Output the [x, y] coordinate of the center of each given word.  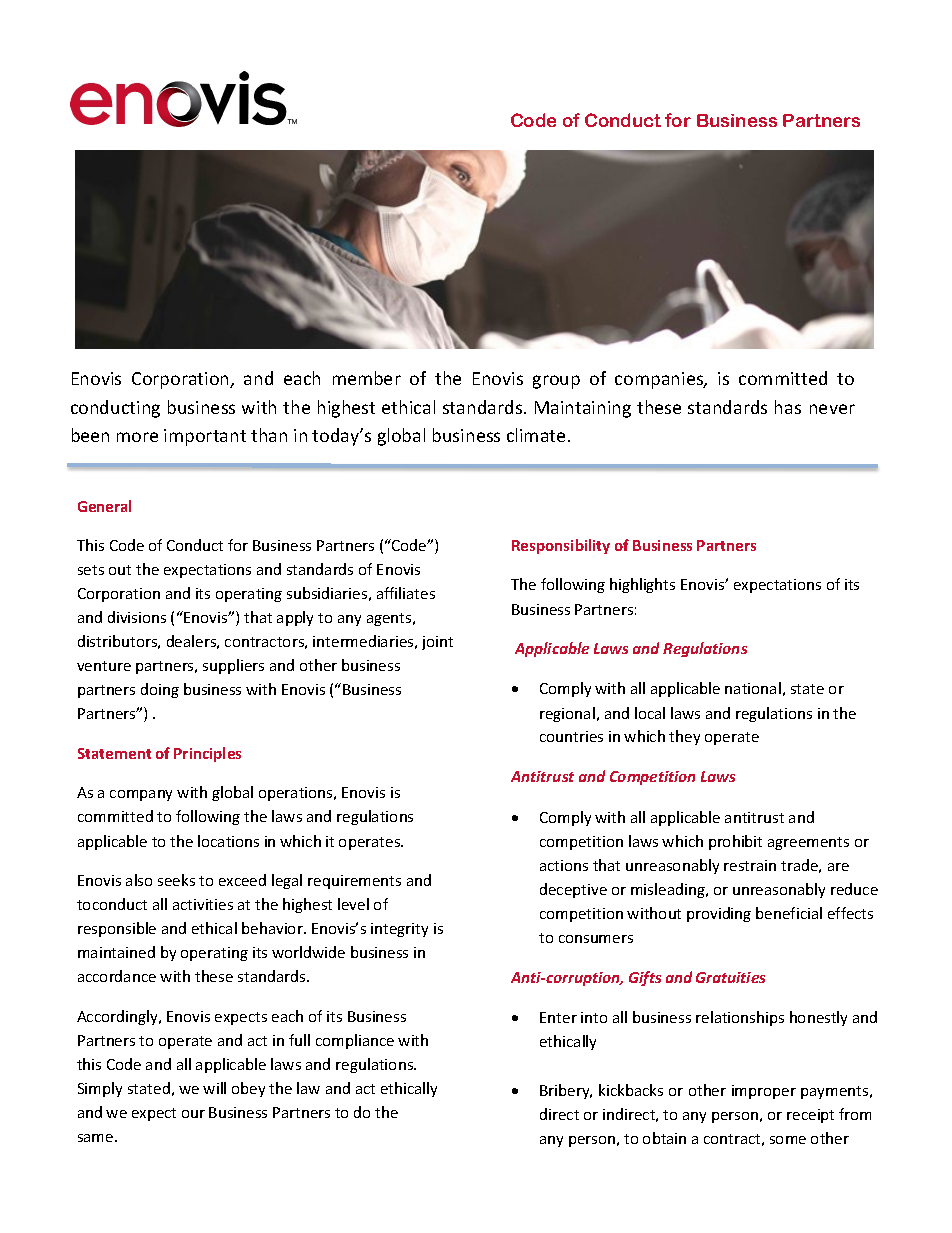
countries [571, 736]
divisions [137, 617]
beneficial [789, 913]
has [788, 407]
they [684, 737]
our [193, 1114]
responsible [117, 929]
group [556, 382]
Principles [207, 754]
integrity [399, 930]
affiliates [406, 593]
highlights [642, 585]
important [205, 437]
